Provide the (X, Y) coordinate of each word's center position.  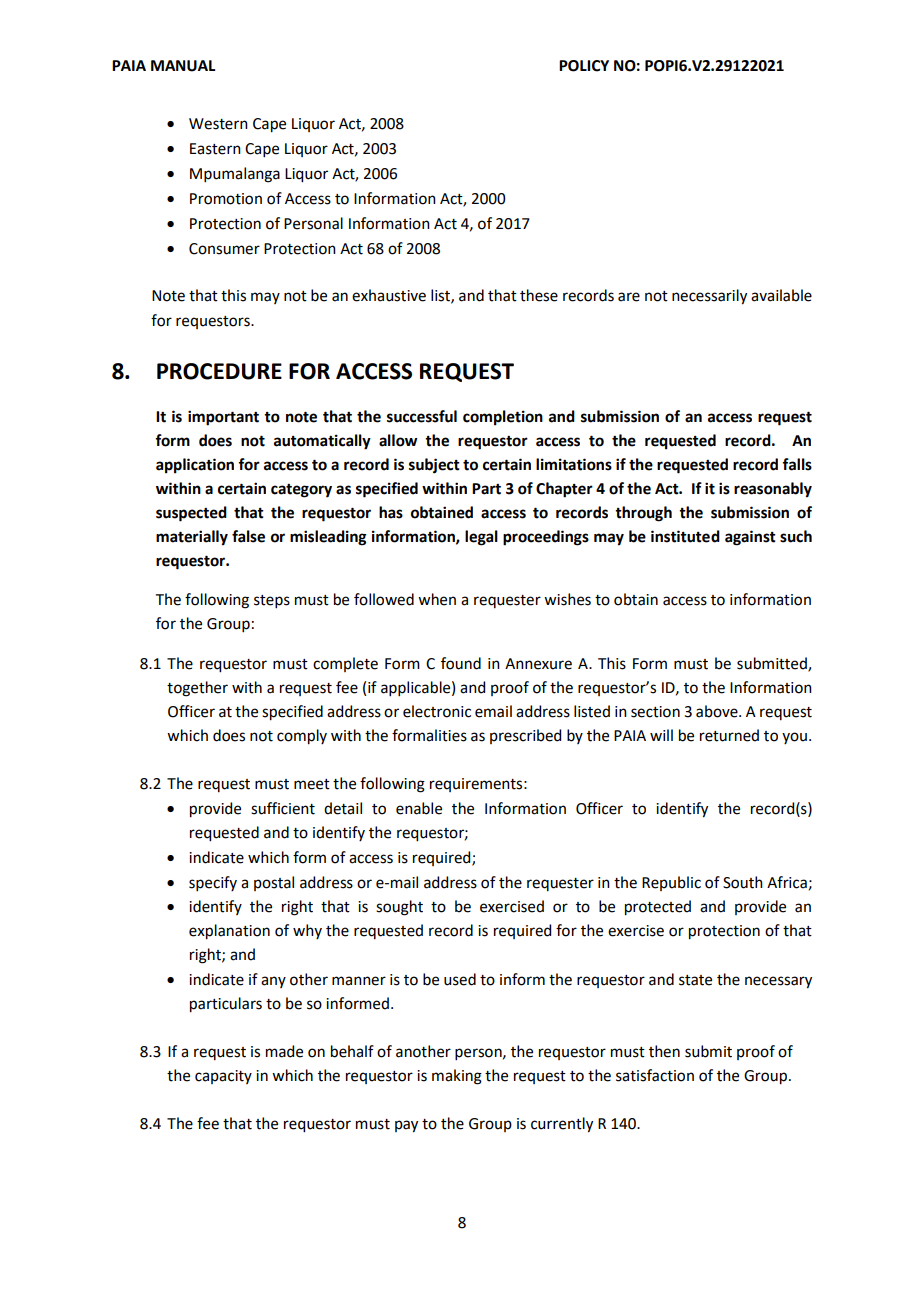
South (743, 882)
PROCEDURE (219, 371)
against (750, 538)
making (457, 1077)
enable (419, 808)
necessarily (709, 297)
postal (274, 883)
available (781, 295)
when (437, 599)
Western (218, 124)
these (539, 295)
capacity (223, 1077)
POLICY (584, 66)
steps (272, 601)
